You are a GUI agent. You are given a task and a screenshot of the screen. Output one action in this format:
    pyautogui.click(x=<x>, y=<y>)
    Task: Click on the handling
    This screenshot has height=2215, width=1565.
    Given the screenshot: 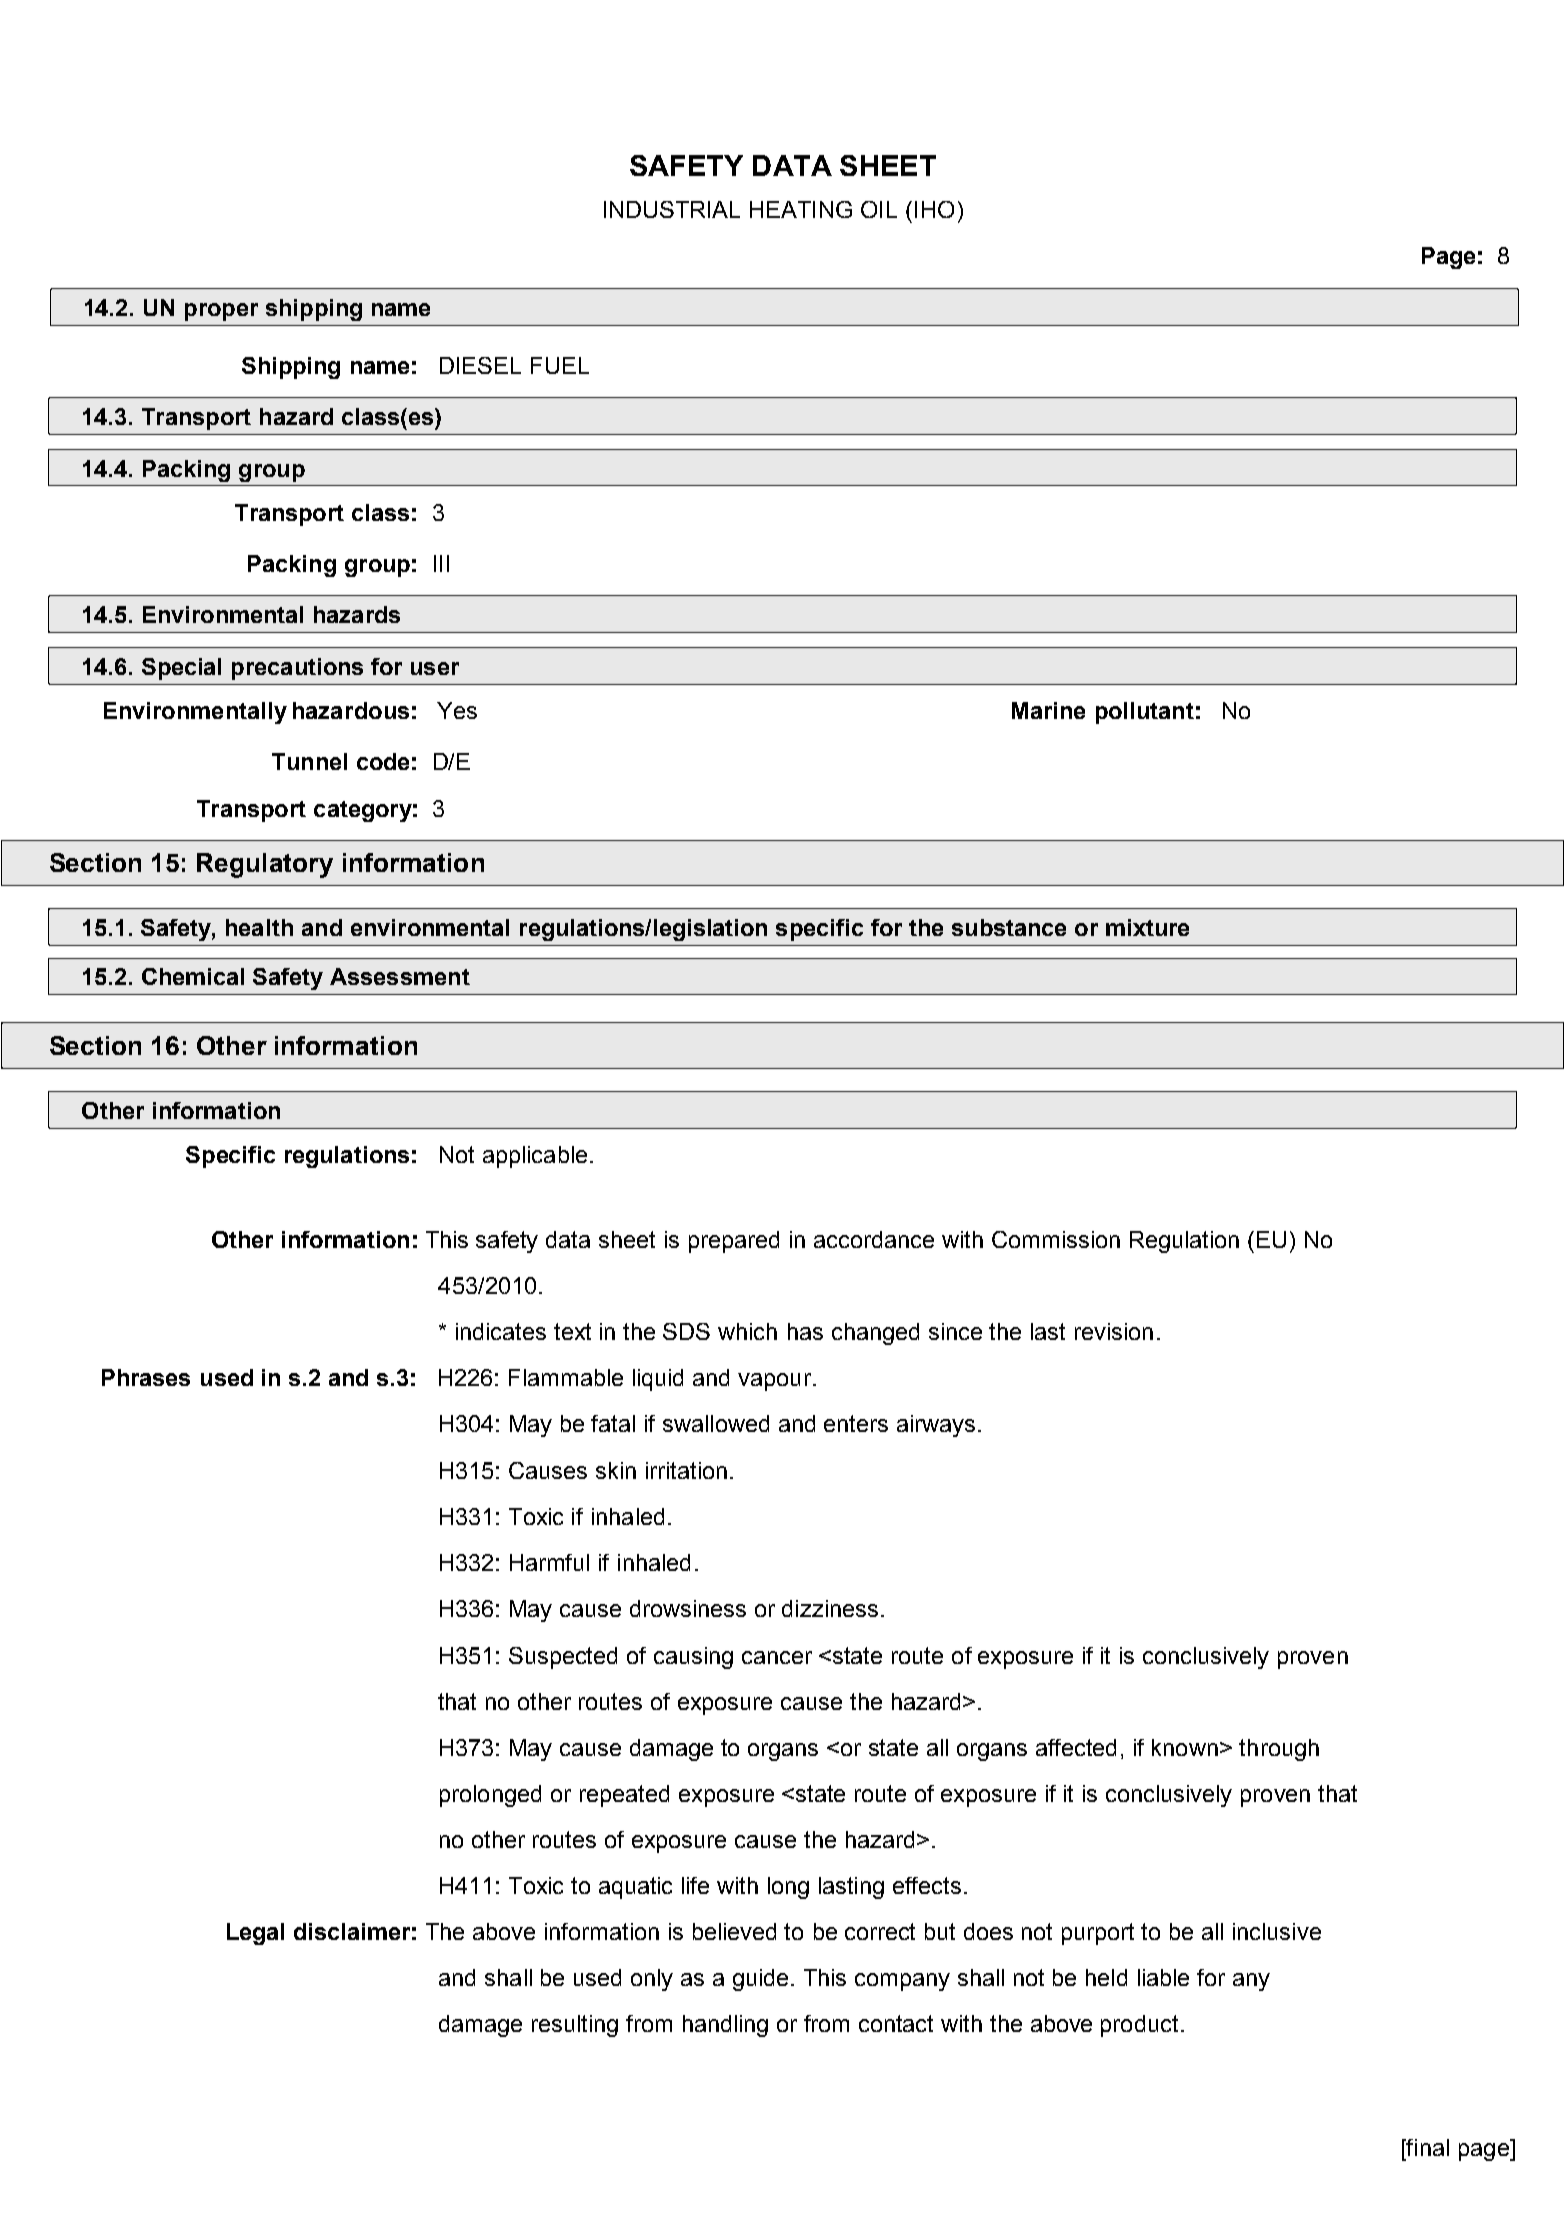 What is the action you would take?
    pyautogui.click(x=725, y=2026)
